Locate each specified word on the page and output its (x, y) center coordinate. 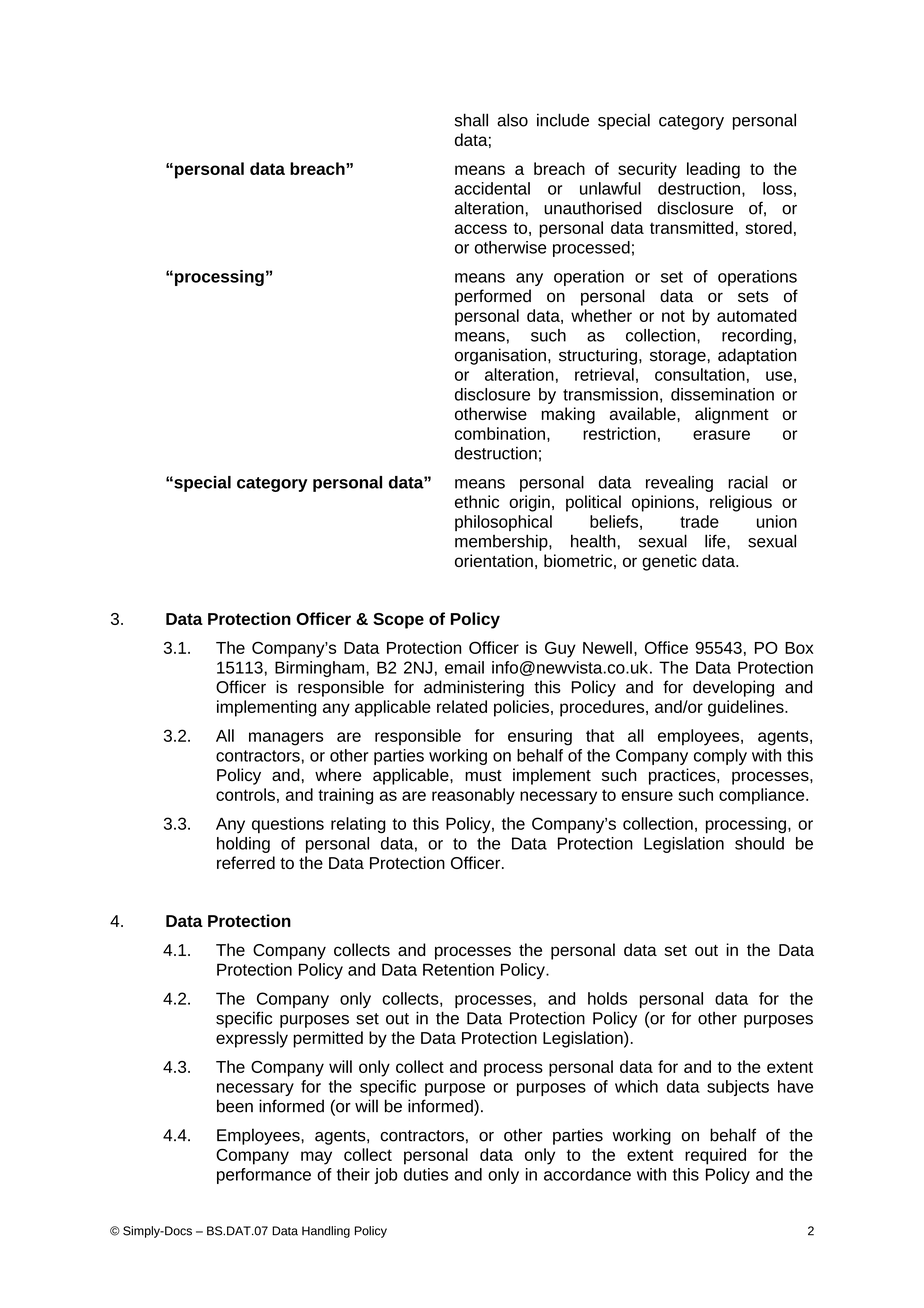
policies (521, 708)
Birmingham (319, 669)
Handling (326, 1232)
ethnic (477, 501)
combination (500, 433)
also (512, 120)
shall (471, 120)
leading (713, 170)
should (759, 843)
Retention (458, 969)
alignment (732, 415)
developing (733, 688)
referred (246, 862)
